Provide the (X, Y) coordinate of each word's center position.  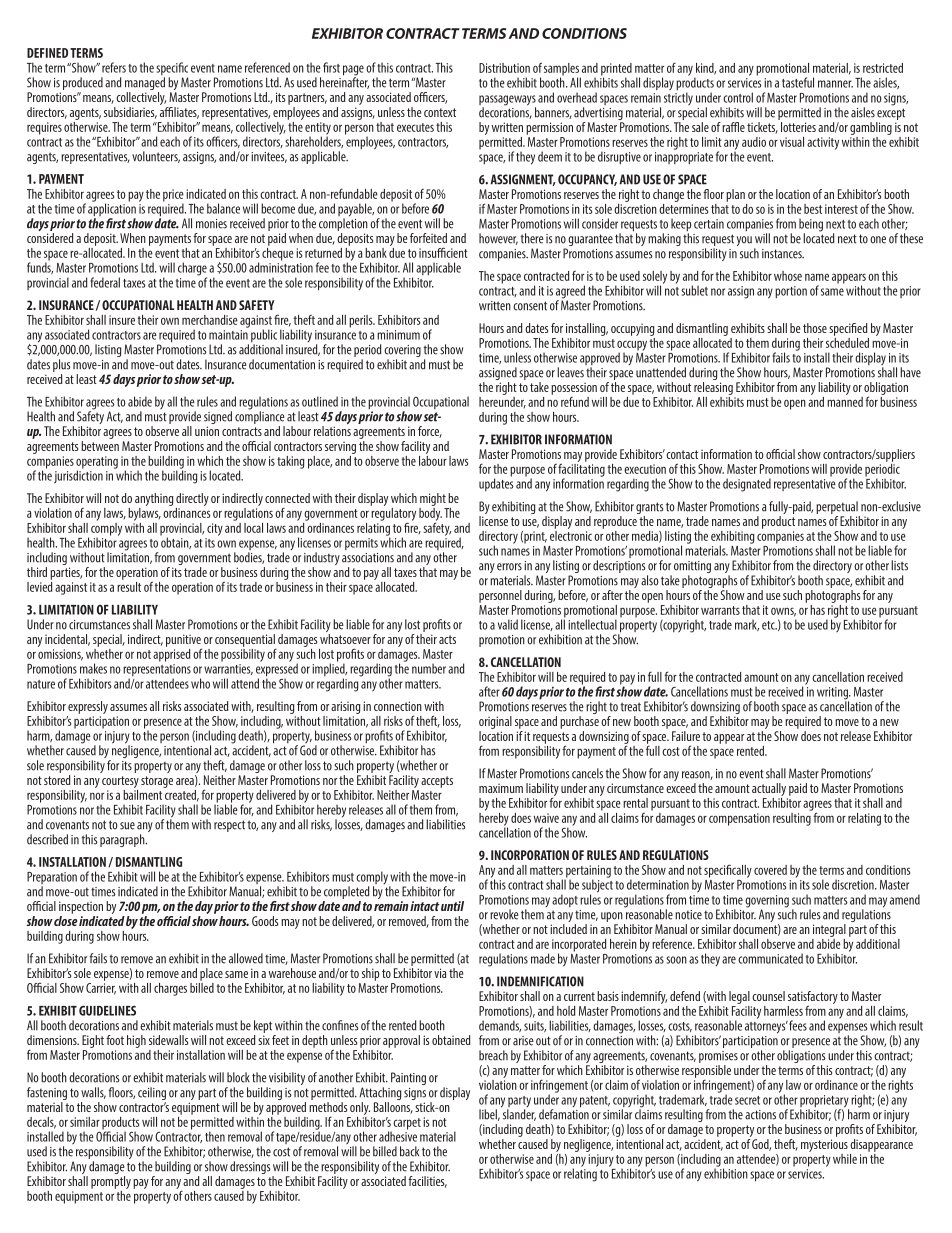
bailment (143, 793)
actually (770, 791)
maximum (501, 788)
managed (145, 85)
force (430, 432)
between (100, 446)
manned (845, 402)
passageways (507, 101)
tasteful (798, 82)
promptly (111, 1184)
